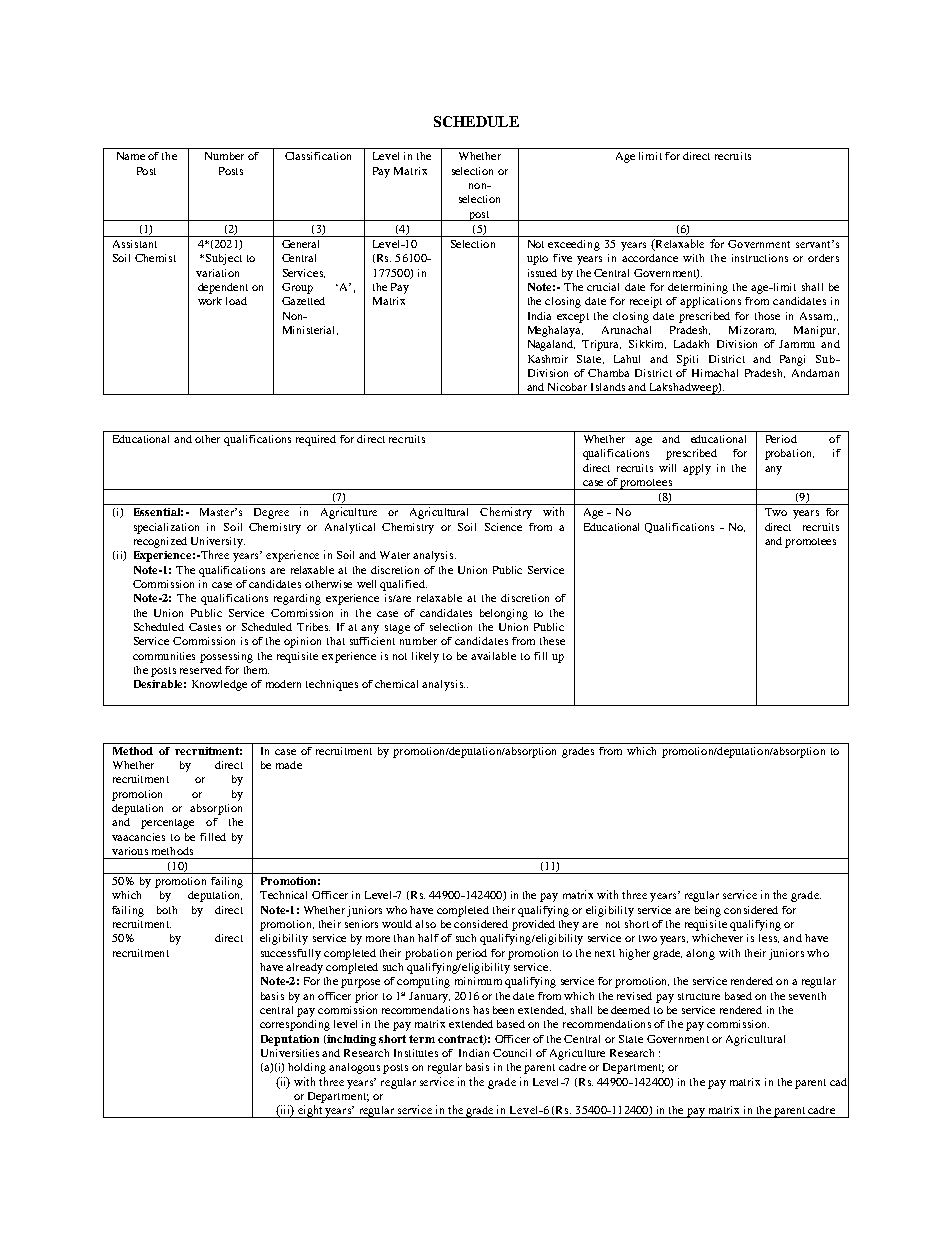  What do you see at coordinates (205, 627) in the screenshot?
I see `Castes` at bounding box center [205, 627].
